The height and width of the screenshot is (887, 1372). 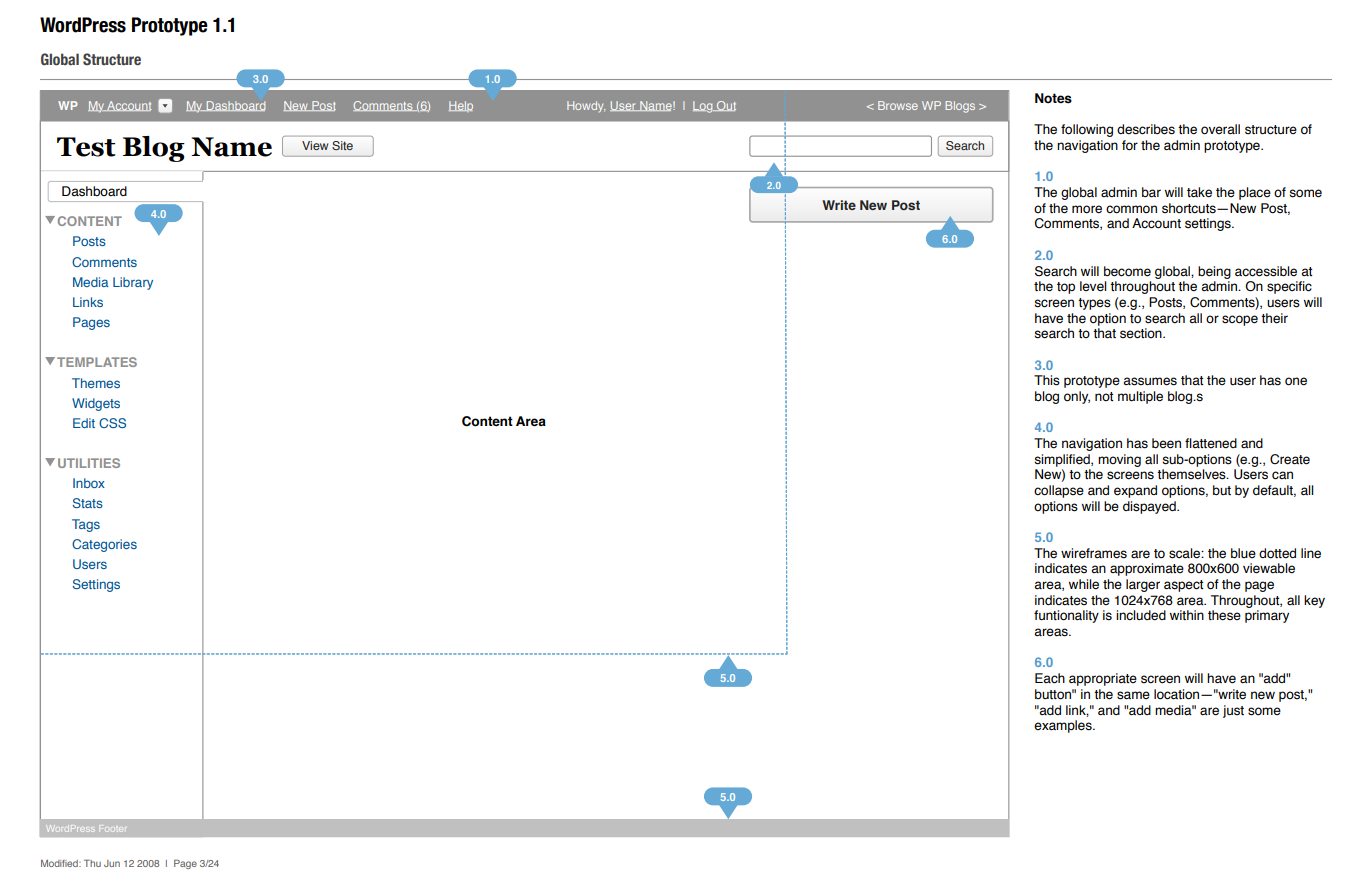 What do you see at coordinates (112, 423) in the screenshot?
I see `CSS` at bounding box center [112, 423].
